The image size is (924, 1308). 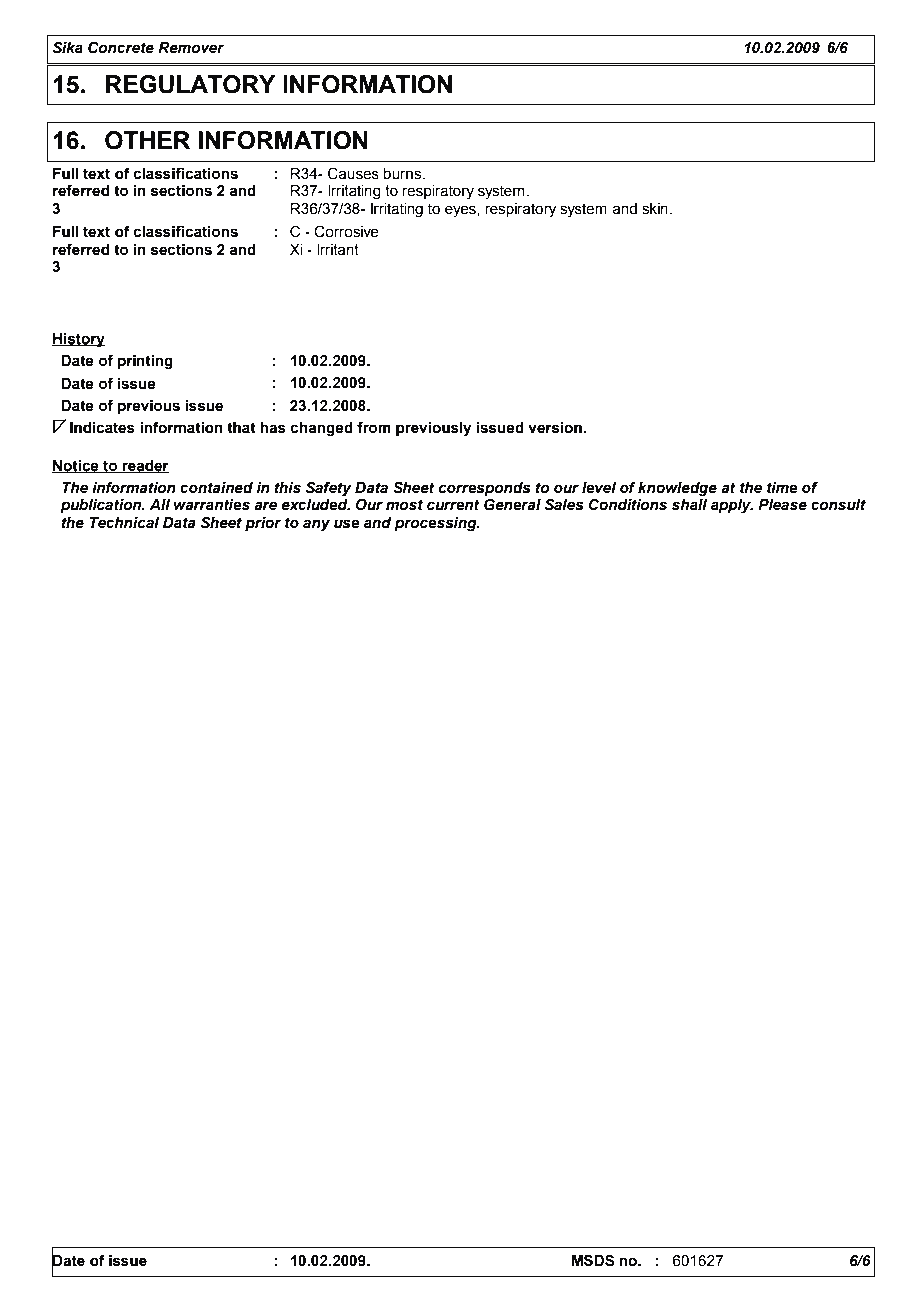 What do you see at coordinates (374, 427) in the image?
I see `from` at bounding box center [374, 427].
